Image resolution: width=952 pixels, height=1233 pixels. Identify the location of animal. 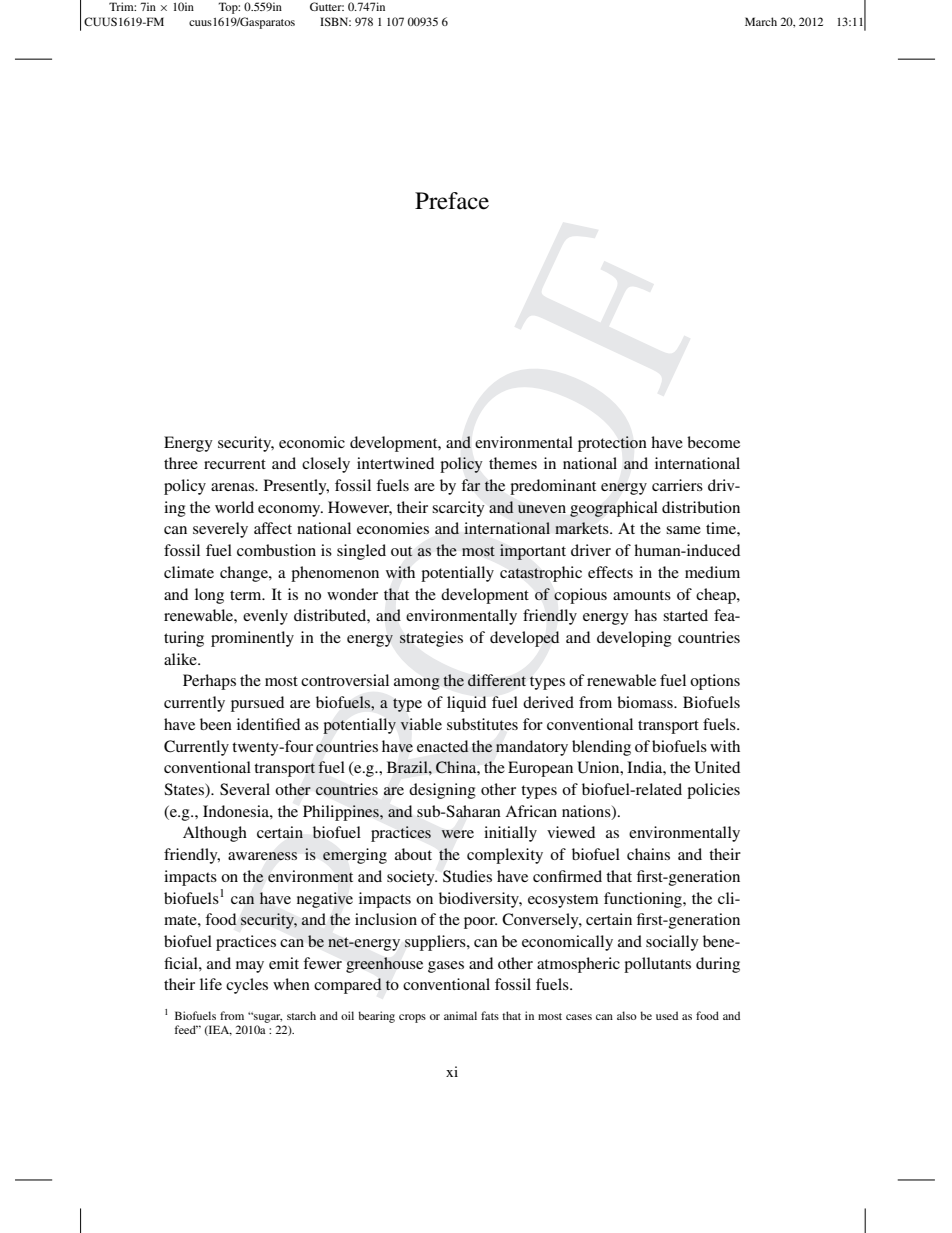
(460, 1015).
